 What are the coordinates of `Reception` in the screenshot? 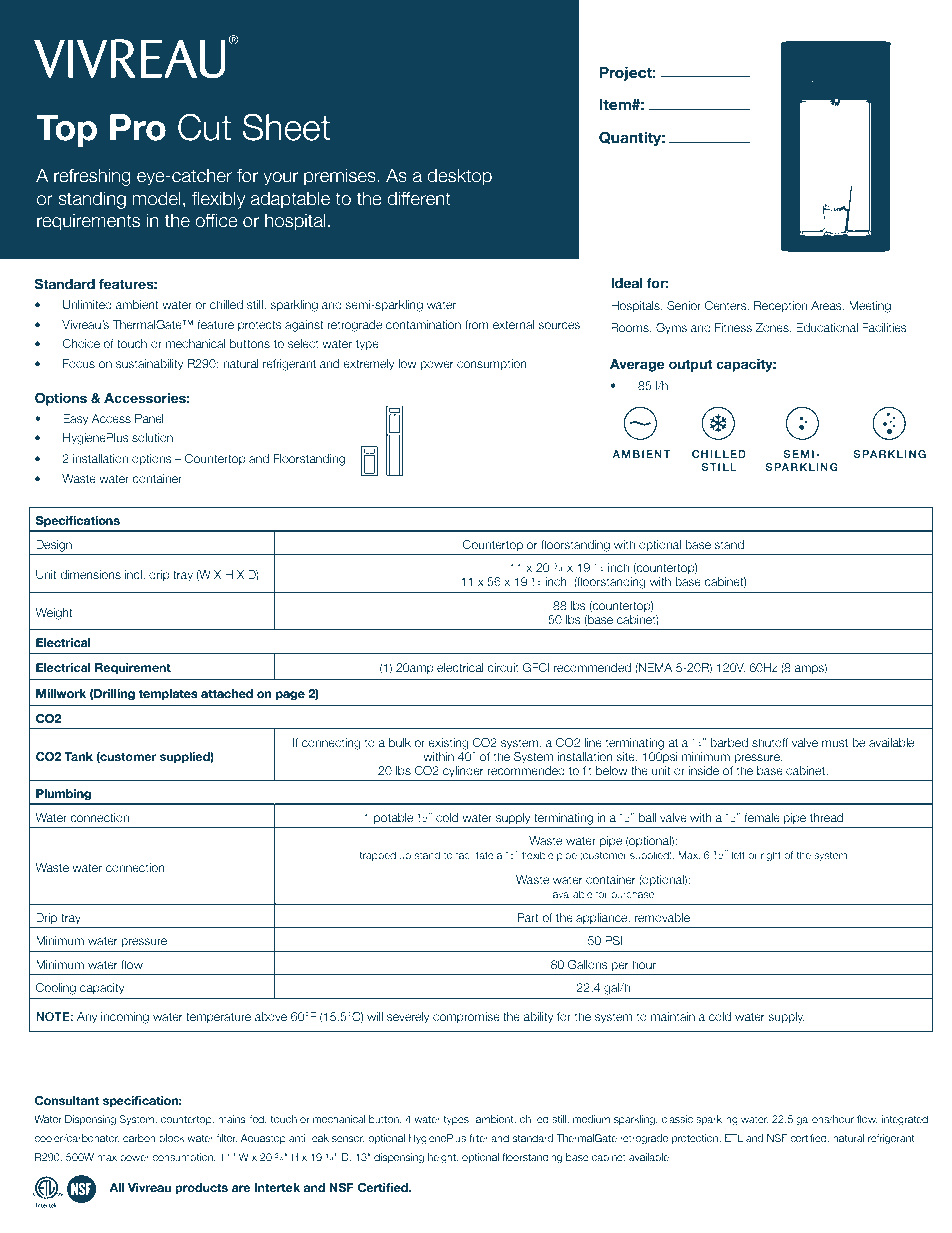 It's located at (780, 306).
